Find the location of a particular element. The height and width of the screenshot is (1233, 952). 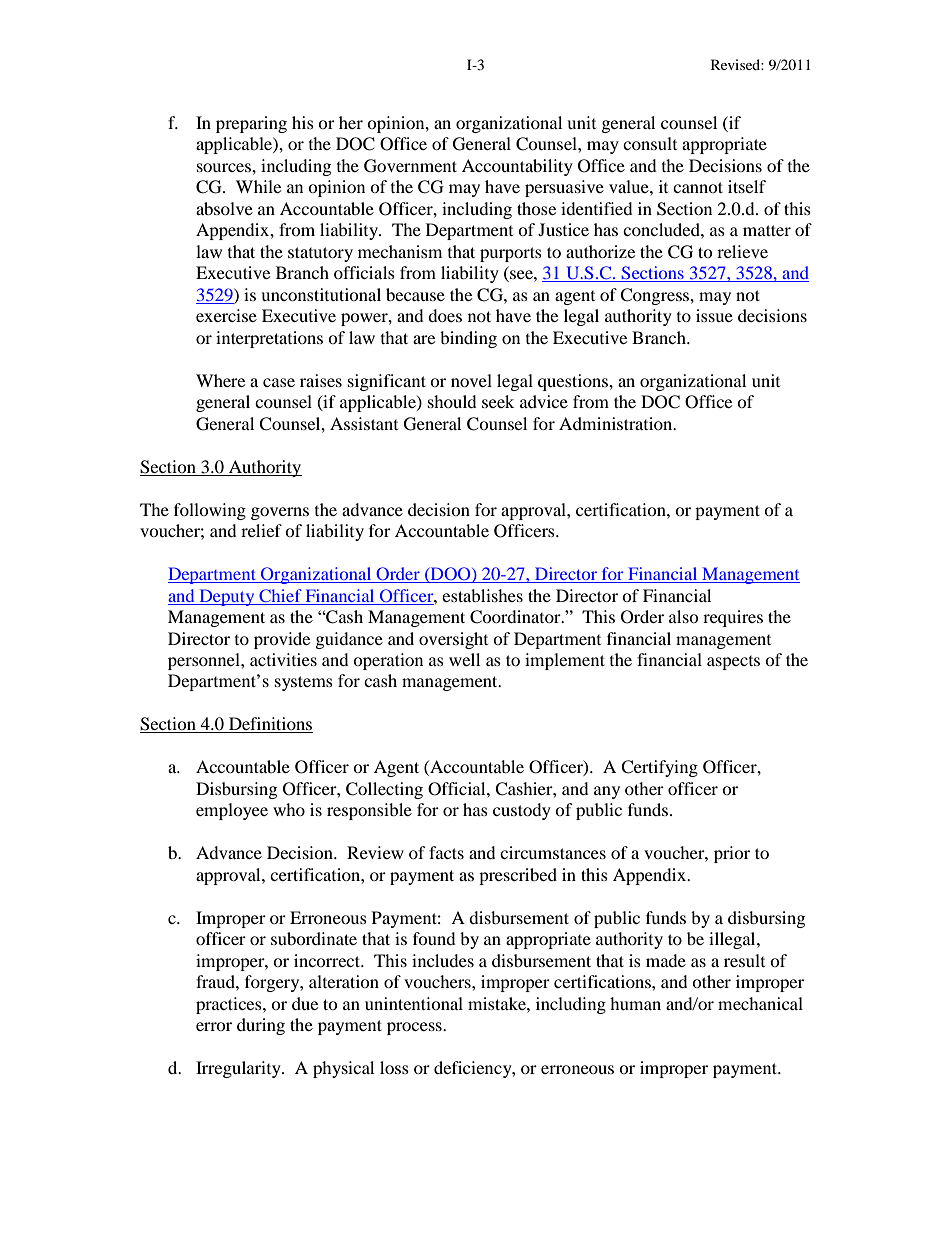

Administration is located at coordinates (617, 423).
